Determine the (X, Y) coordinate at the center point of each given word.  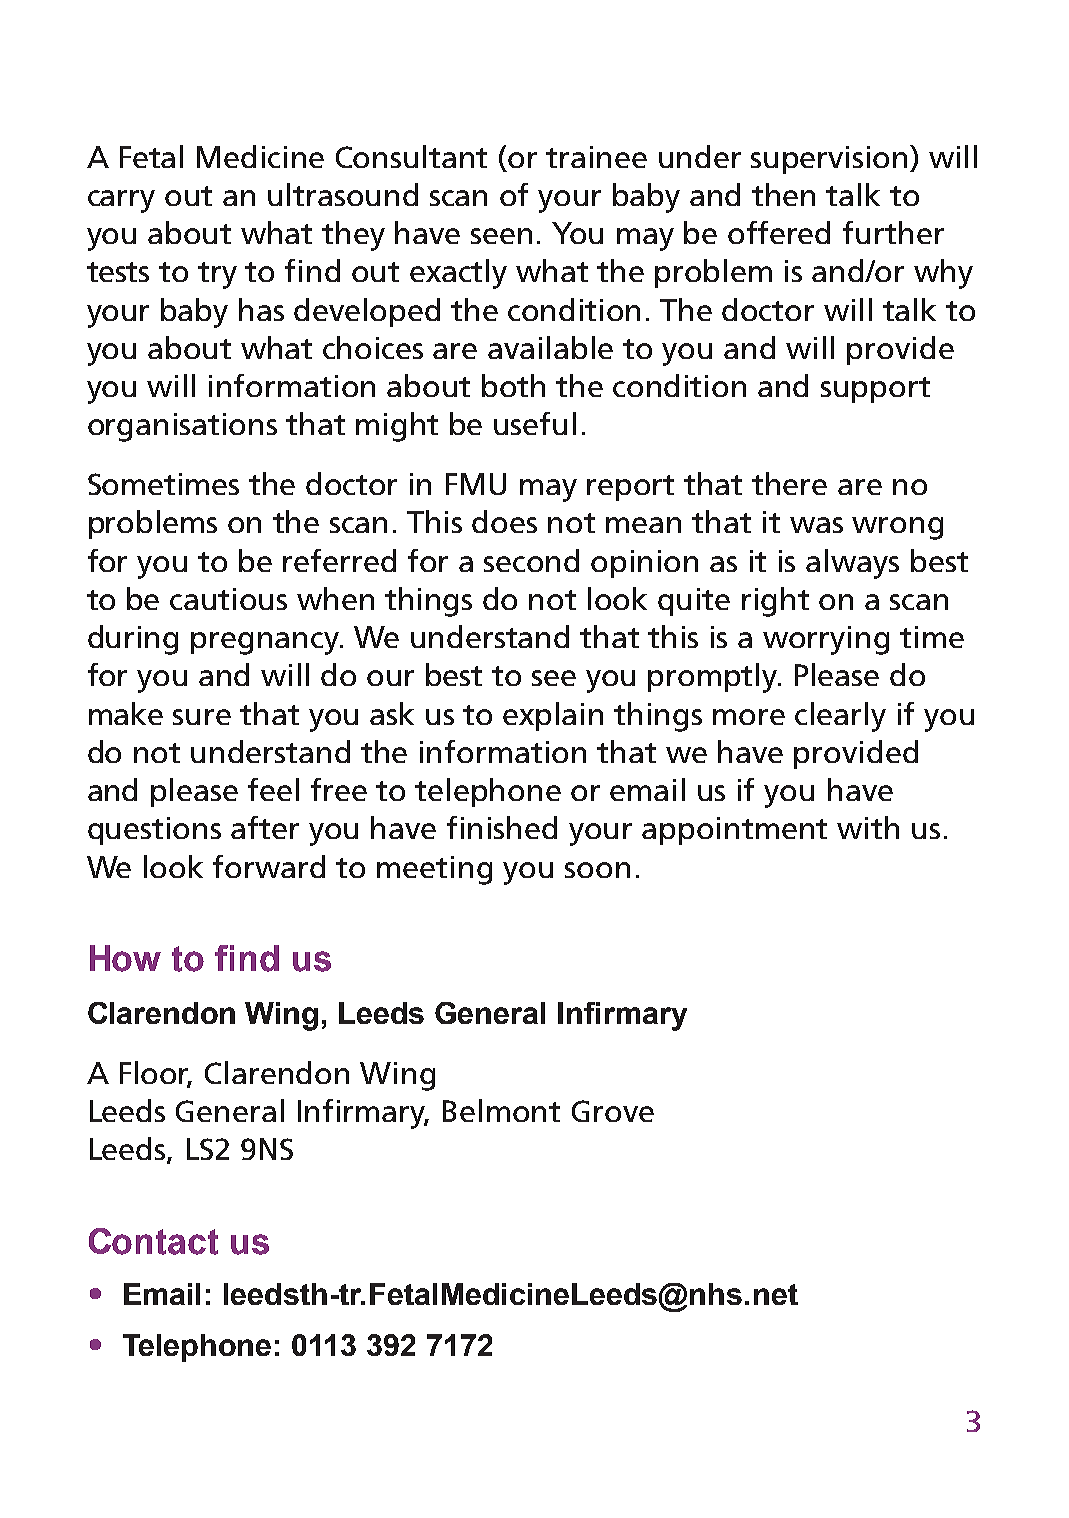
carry (121, 201)
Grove (613, 1111)
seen (501, 236)
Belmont (501, 1110)
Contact (153, 1241)
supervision (831, 159)
